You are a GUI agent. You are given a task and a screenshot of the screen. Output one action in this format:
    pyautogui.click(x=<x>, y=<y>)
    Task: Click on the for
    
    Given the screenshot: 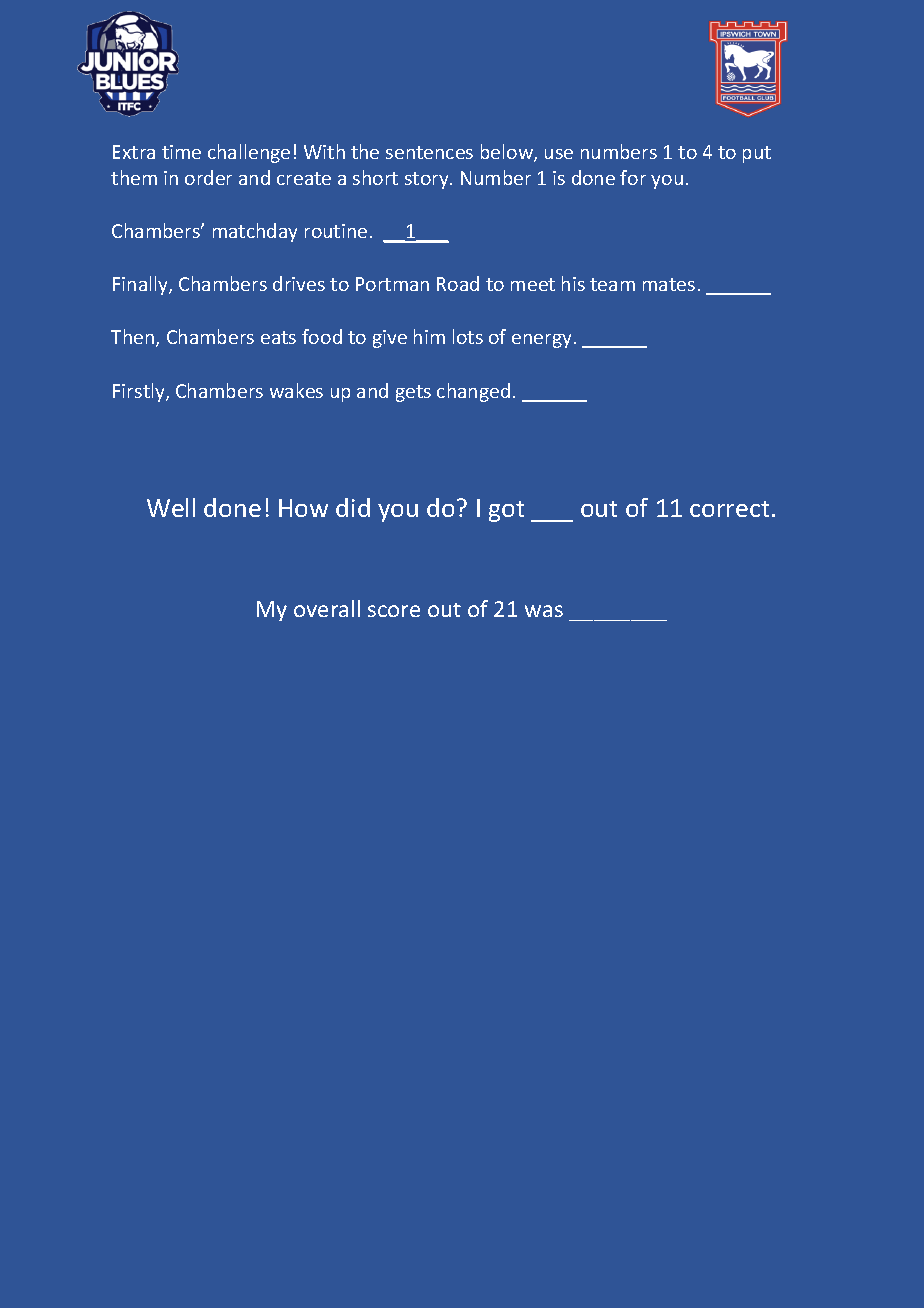 What is the action you would take?
    pyautogui.click(x=633, y=177)
